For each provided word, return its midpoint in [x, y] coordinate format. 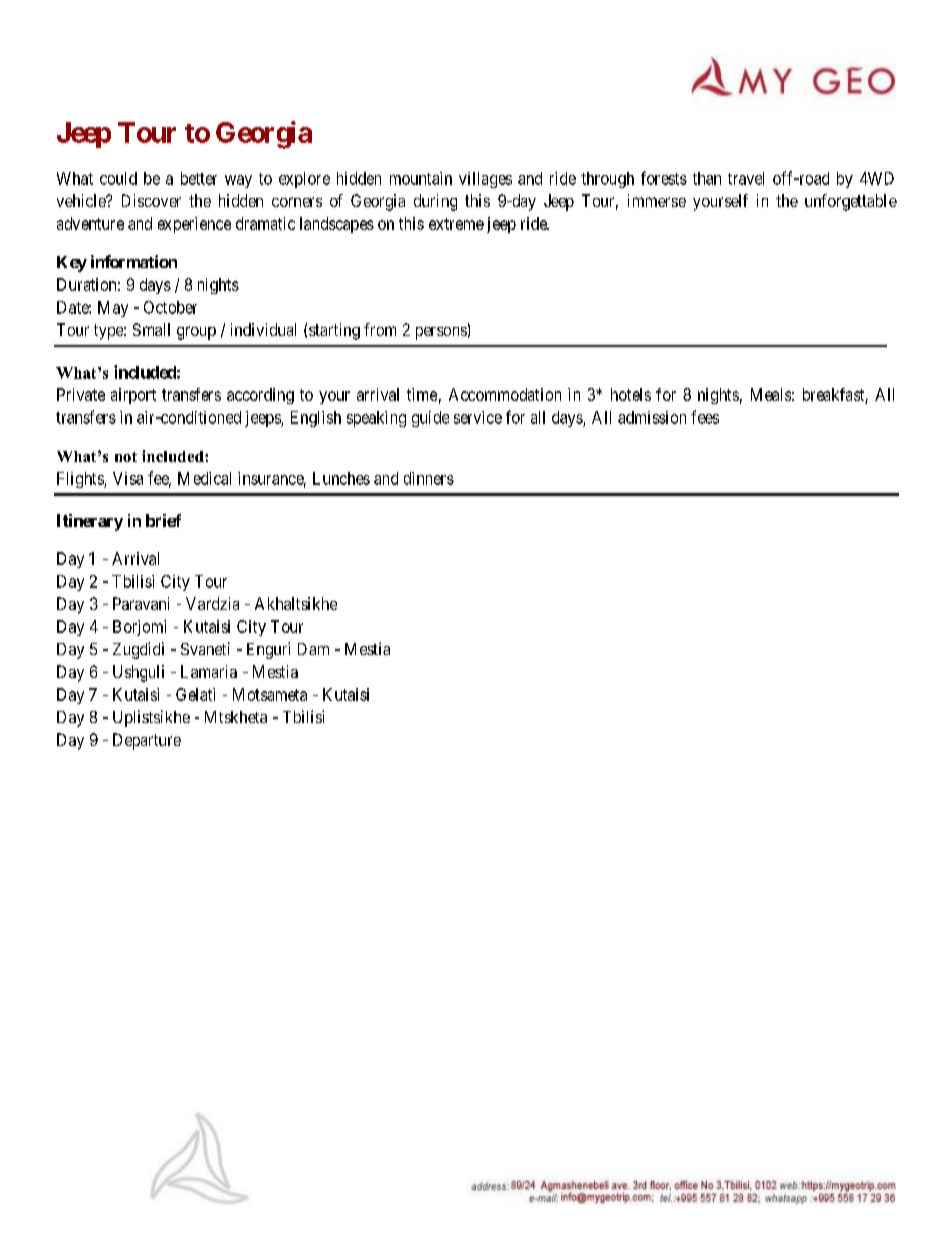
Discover [151, 200]
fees [705, 417]
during [435, 202]
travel [746, 178]
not [126, 457]
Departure [147, 741]
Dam [313, 649]
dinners [429, 478]
